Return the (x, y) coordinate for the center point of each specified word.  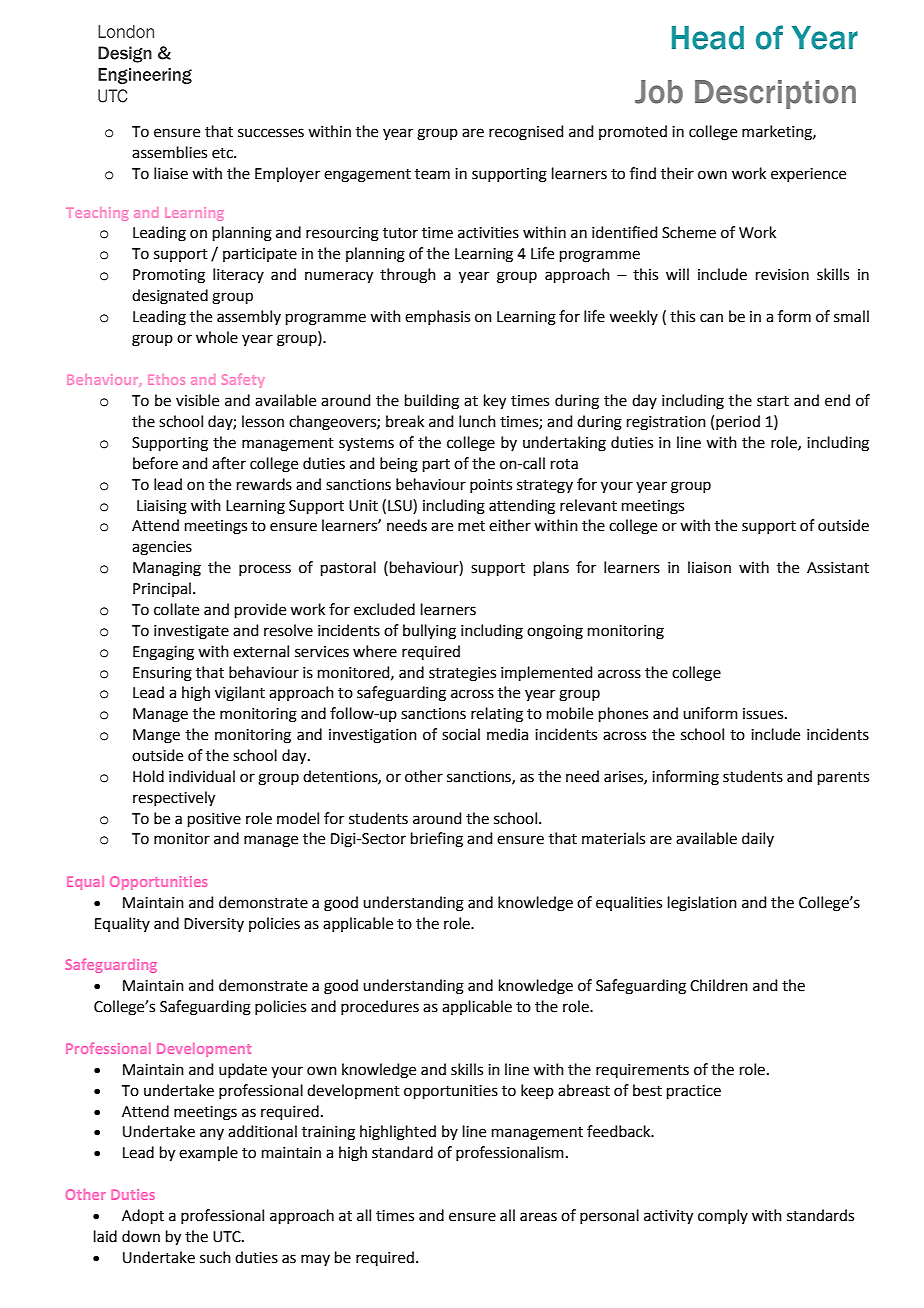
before (155, 463)
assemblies (169, 152)
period (738, 422)
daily (758, 839)
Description (775, 94)
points (491, 486)
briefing (437, 840)
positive (214, 820)
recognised (526, 133)
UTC (228, 1237)
